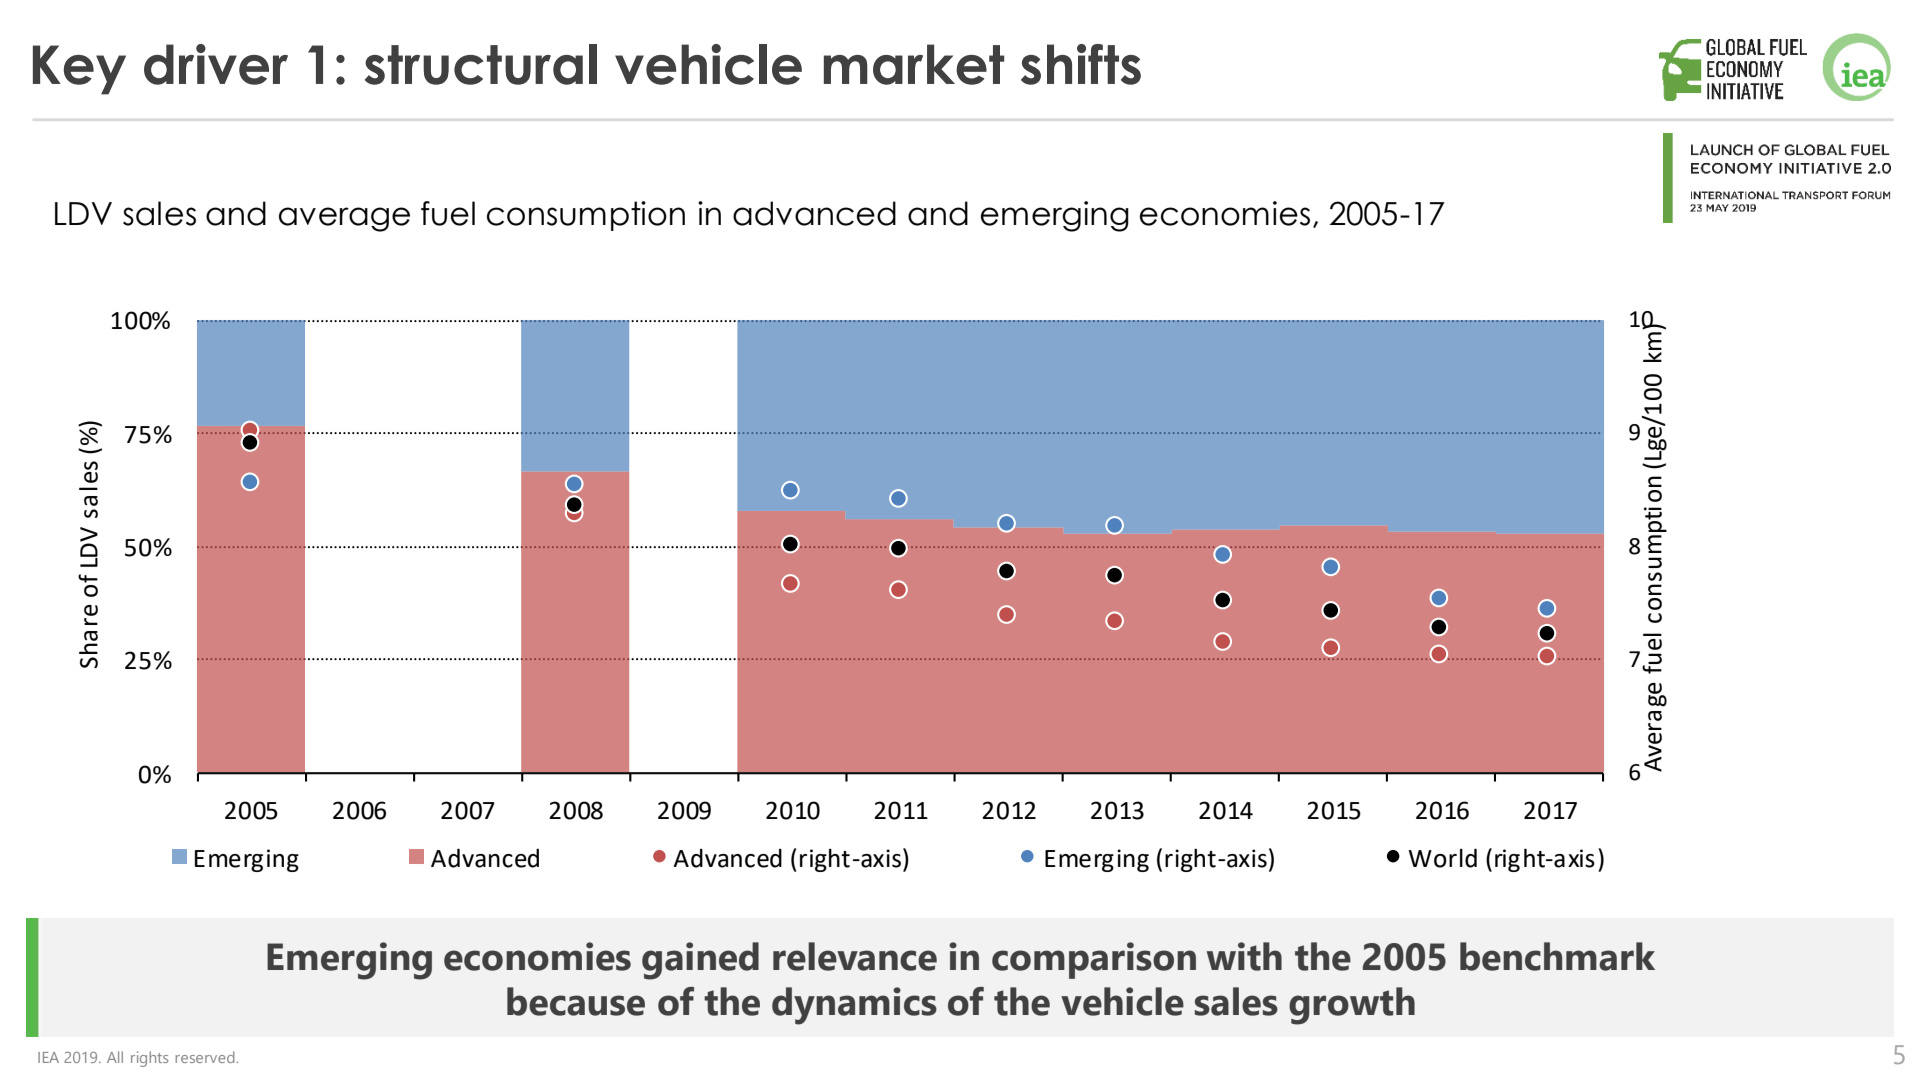  Describe the element at coordinates (1081, 64) in the screenshot. I see `shifts` at that location.
